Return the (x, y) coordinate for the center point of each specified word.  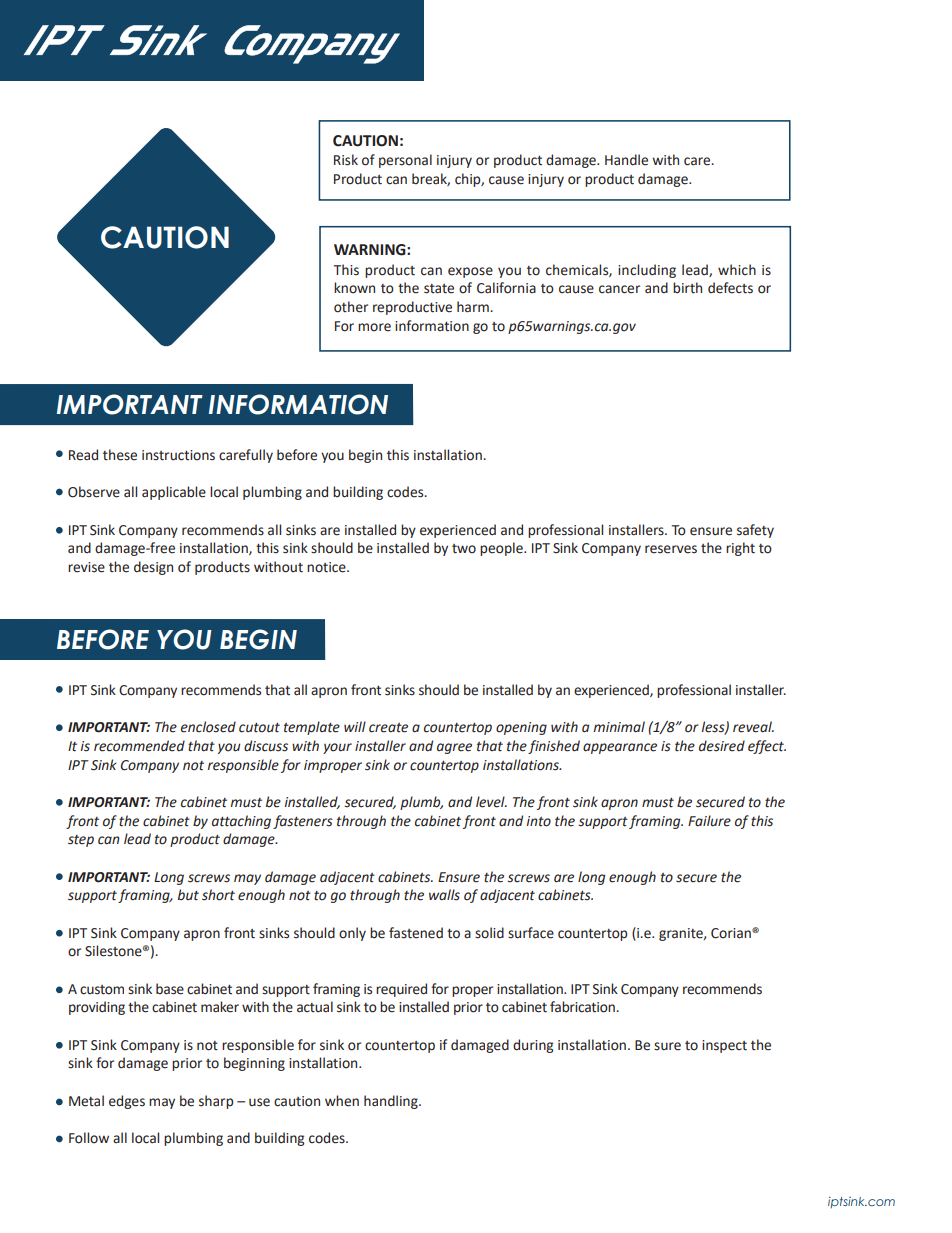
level (491, 802)
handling (392, 1102)
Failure (709, 821)
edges (127, 1102)
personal (405, 161)
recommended (139, 746)
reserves (671, 549)
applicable (174, 493)
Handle (626, 160)
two (464, 549)
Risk (346, 160)
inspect (724, 1046)
